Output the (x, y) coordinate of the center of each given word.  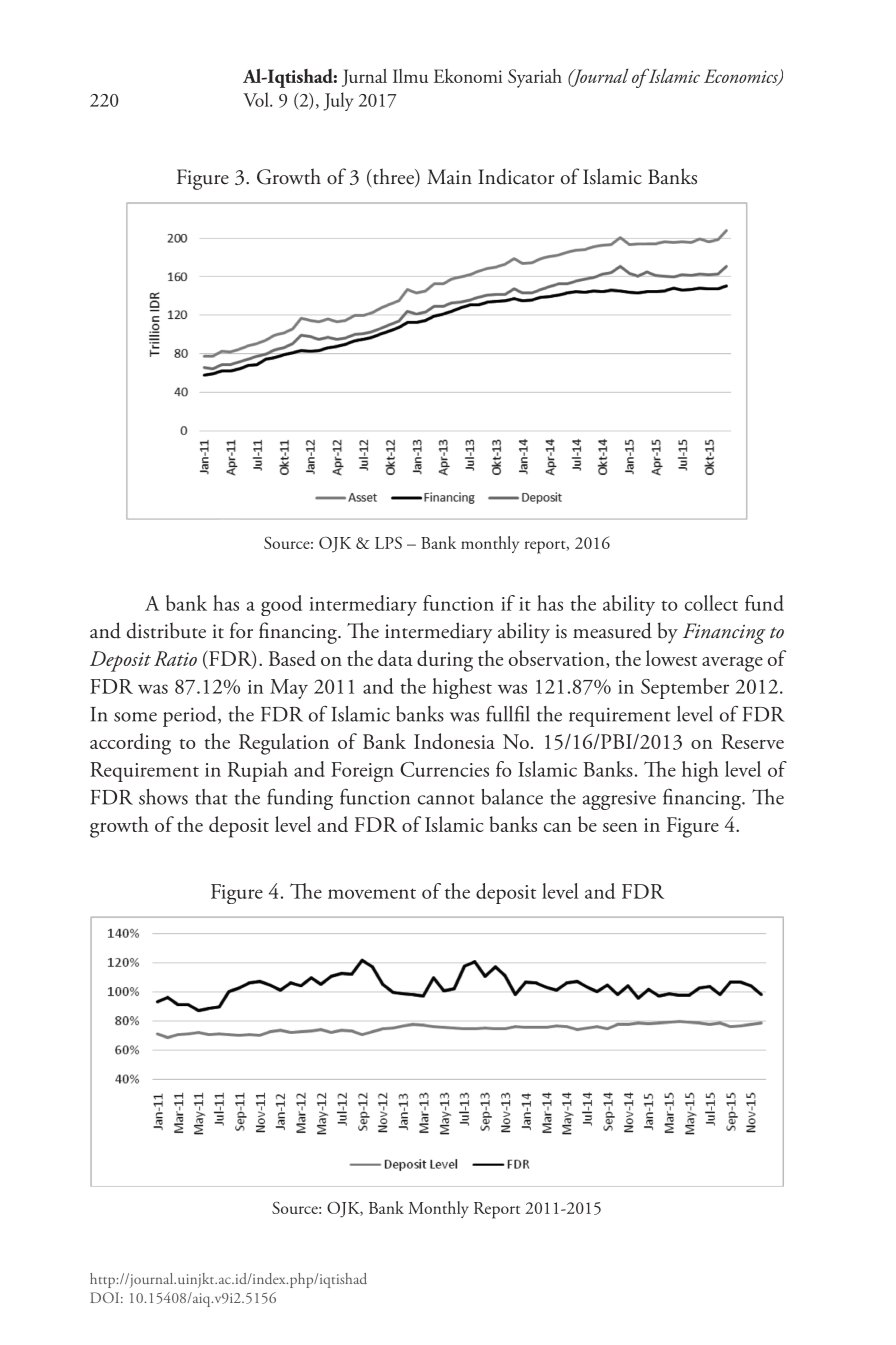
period (191, 716)
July (338, 101)
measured (612, 630)
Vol (257, 99)
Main (449, 177)
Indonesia (454, 741)
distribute (166, 630)
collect (711, 603)
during (445, 661)
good (281, 605)
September (685, 688)
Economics (742, 77)
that (211, 797)
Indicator (516, 176)
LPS (388, 543)
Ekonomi (468, 76)
